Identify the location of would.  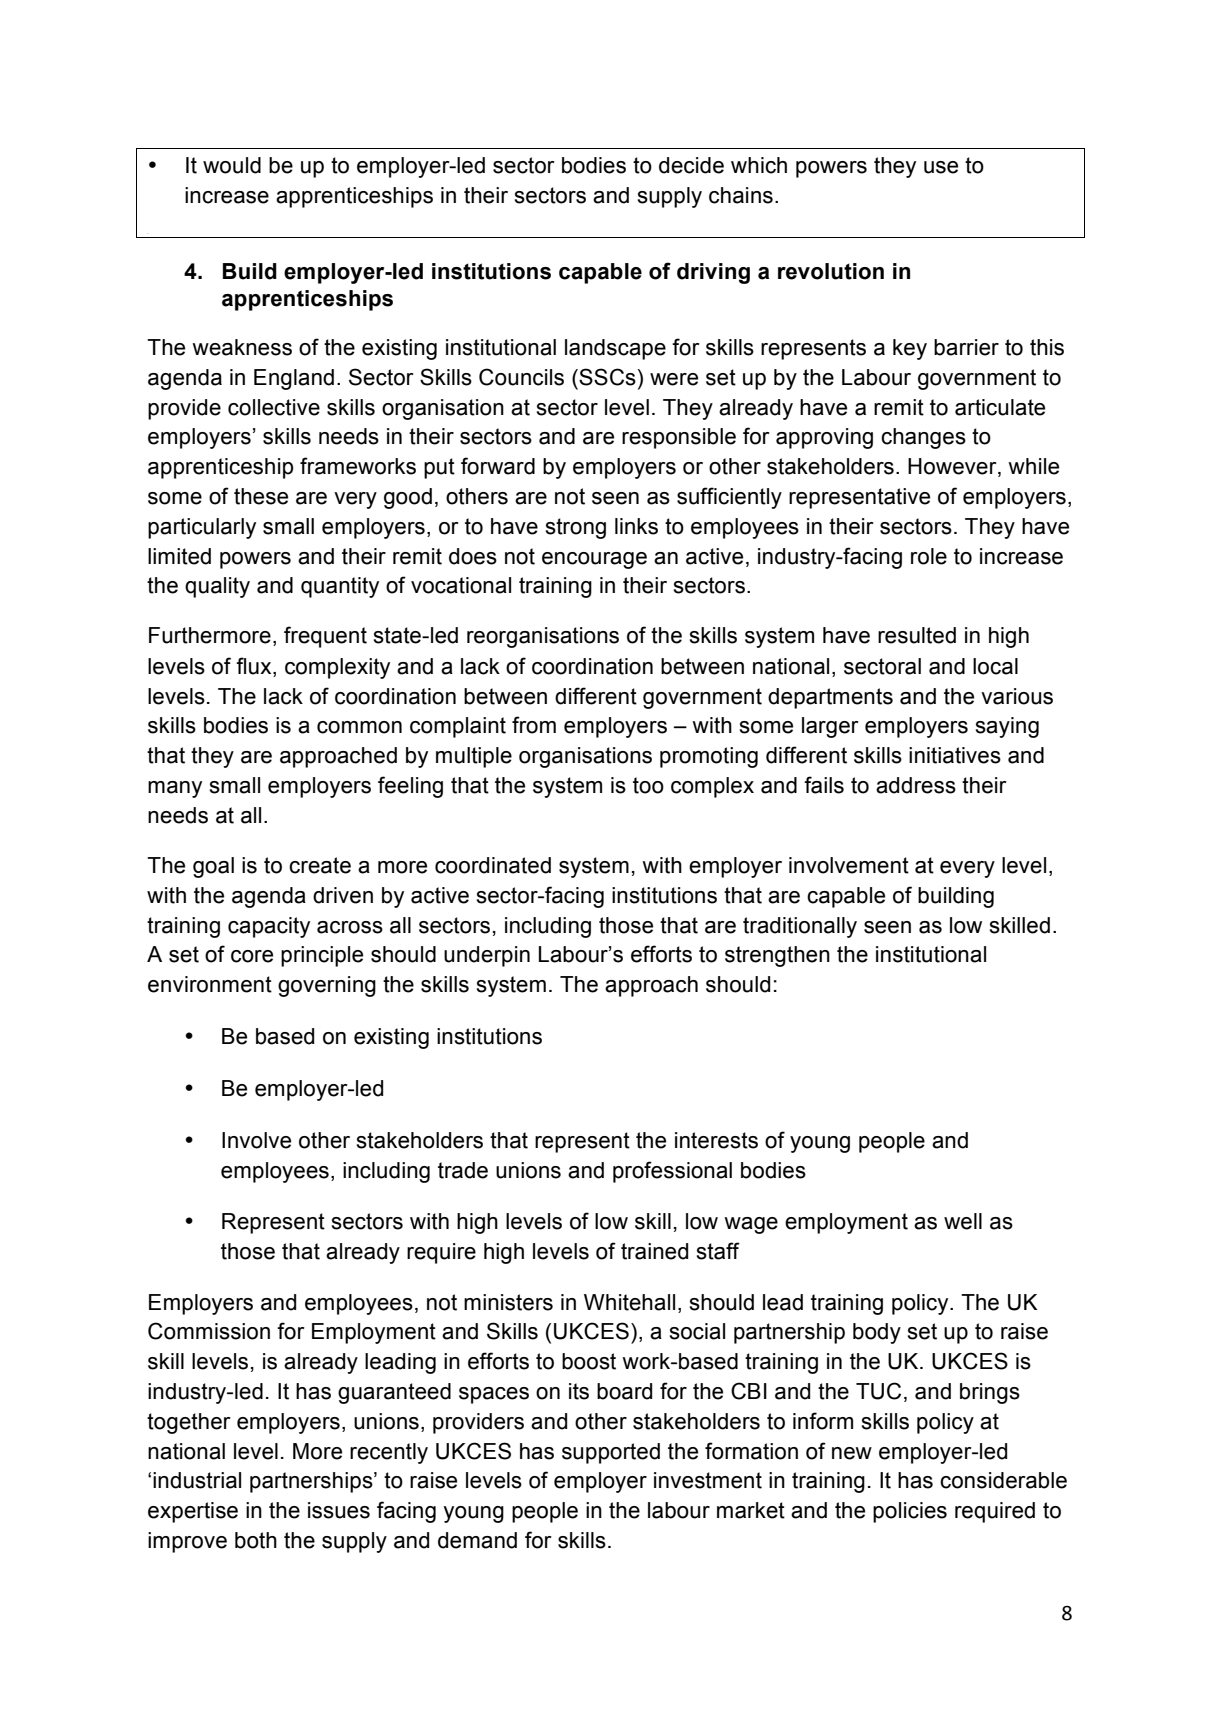
(232, 165).
